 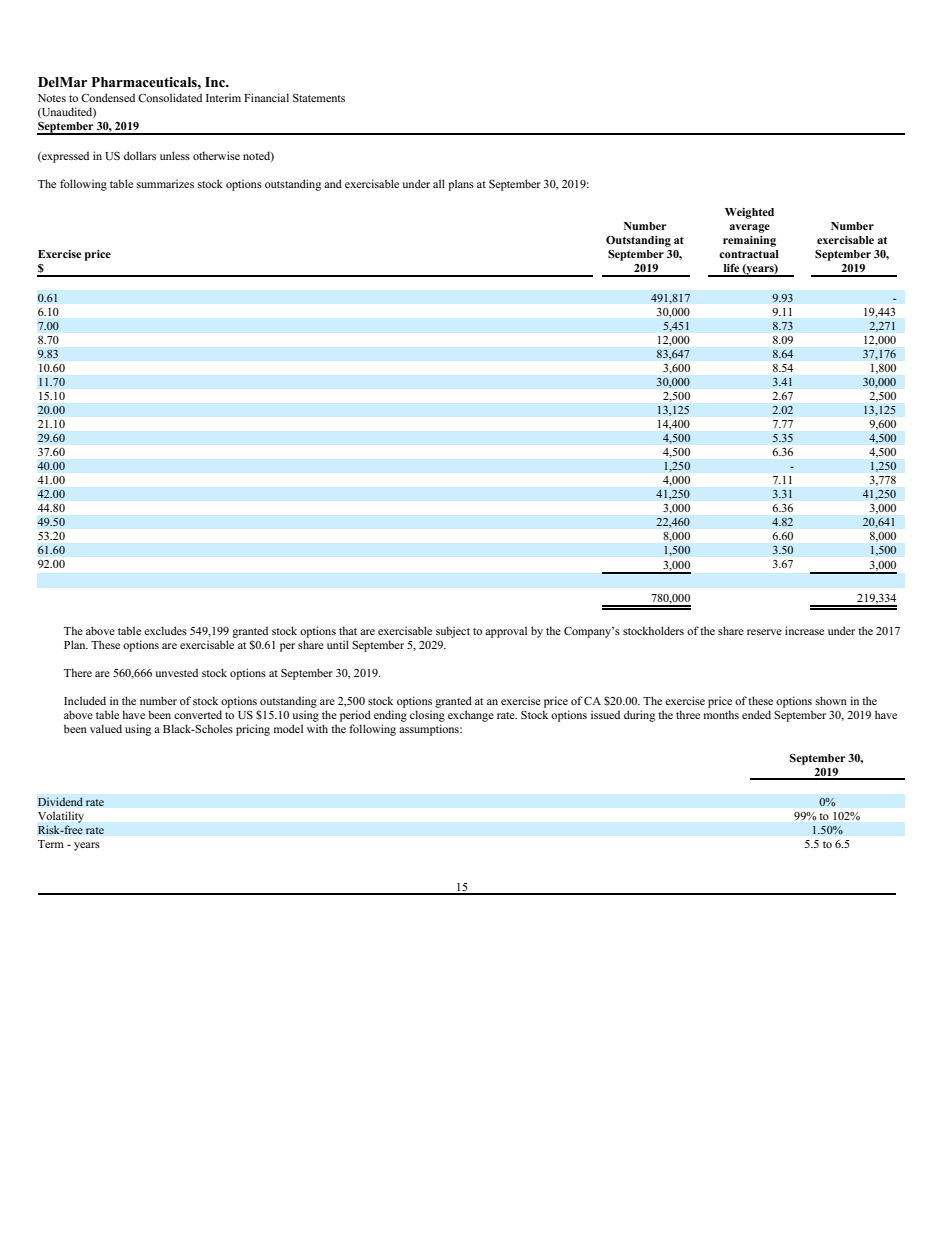 What do you see at coordinates (319, 97) in the screenshot?
I see `Statements` at bounding box center [319, 97].
